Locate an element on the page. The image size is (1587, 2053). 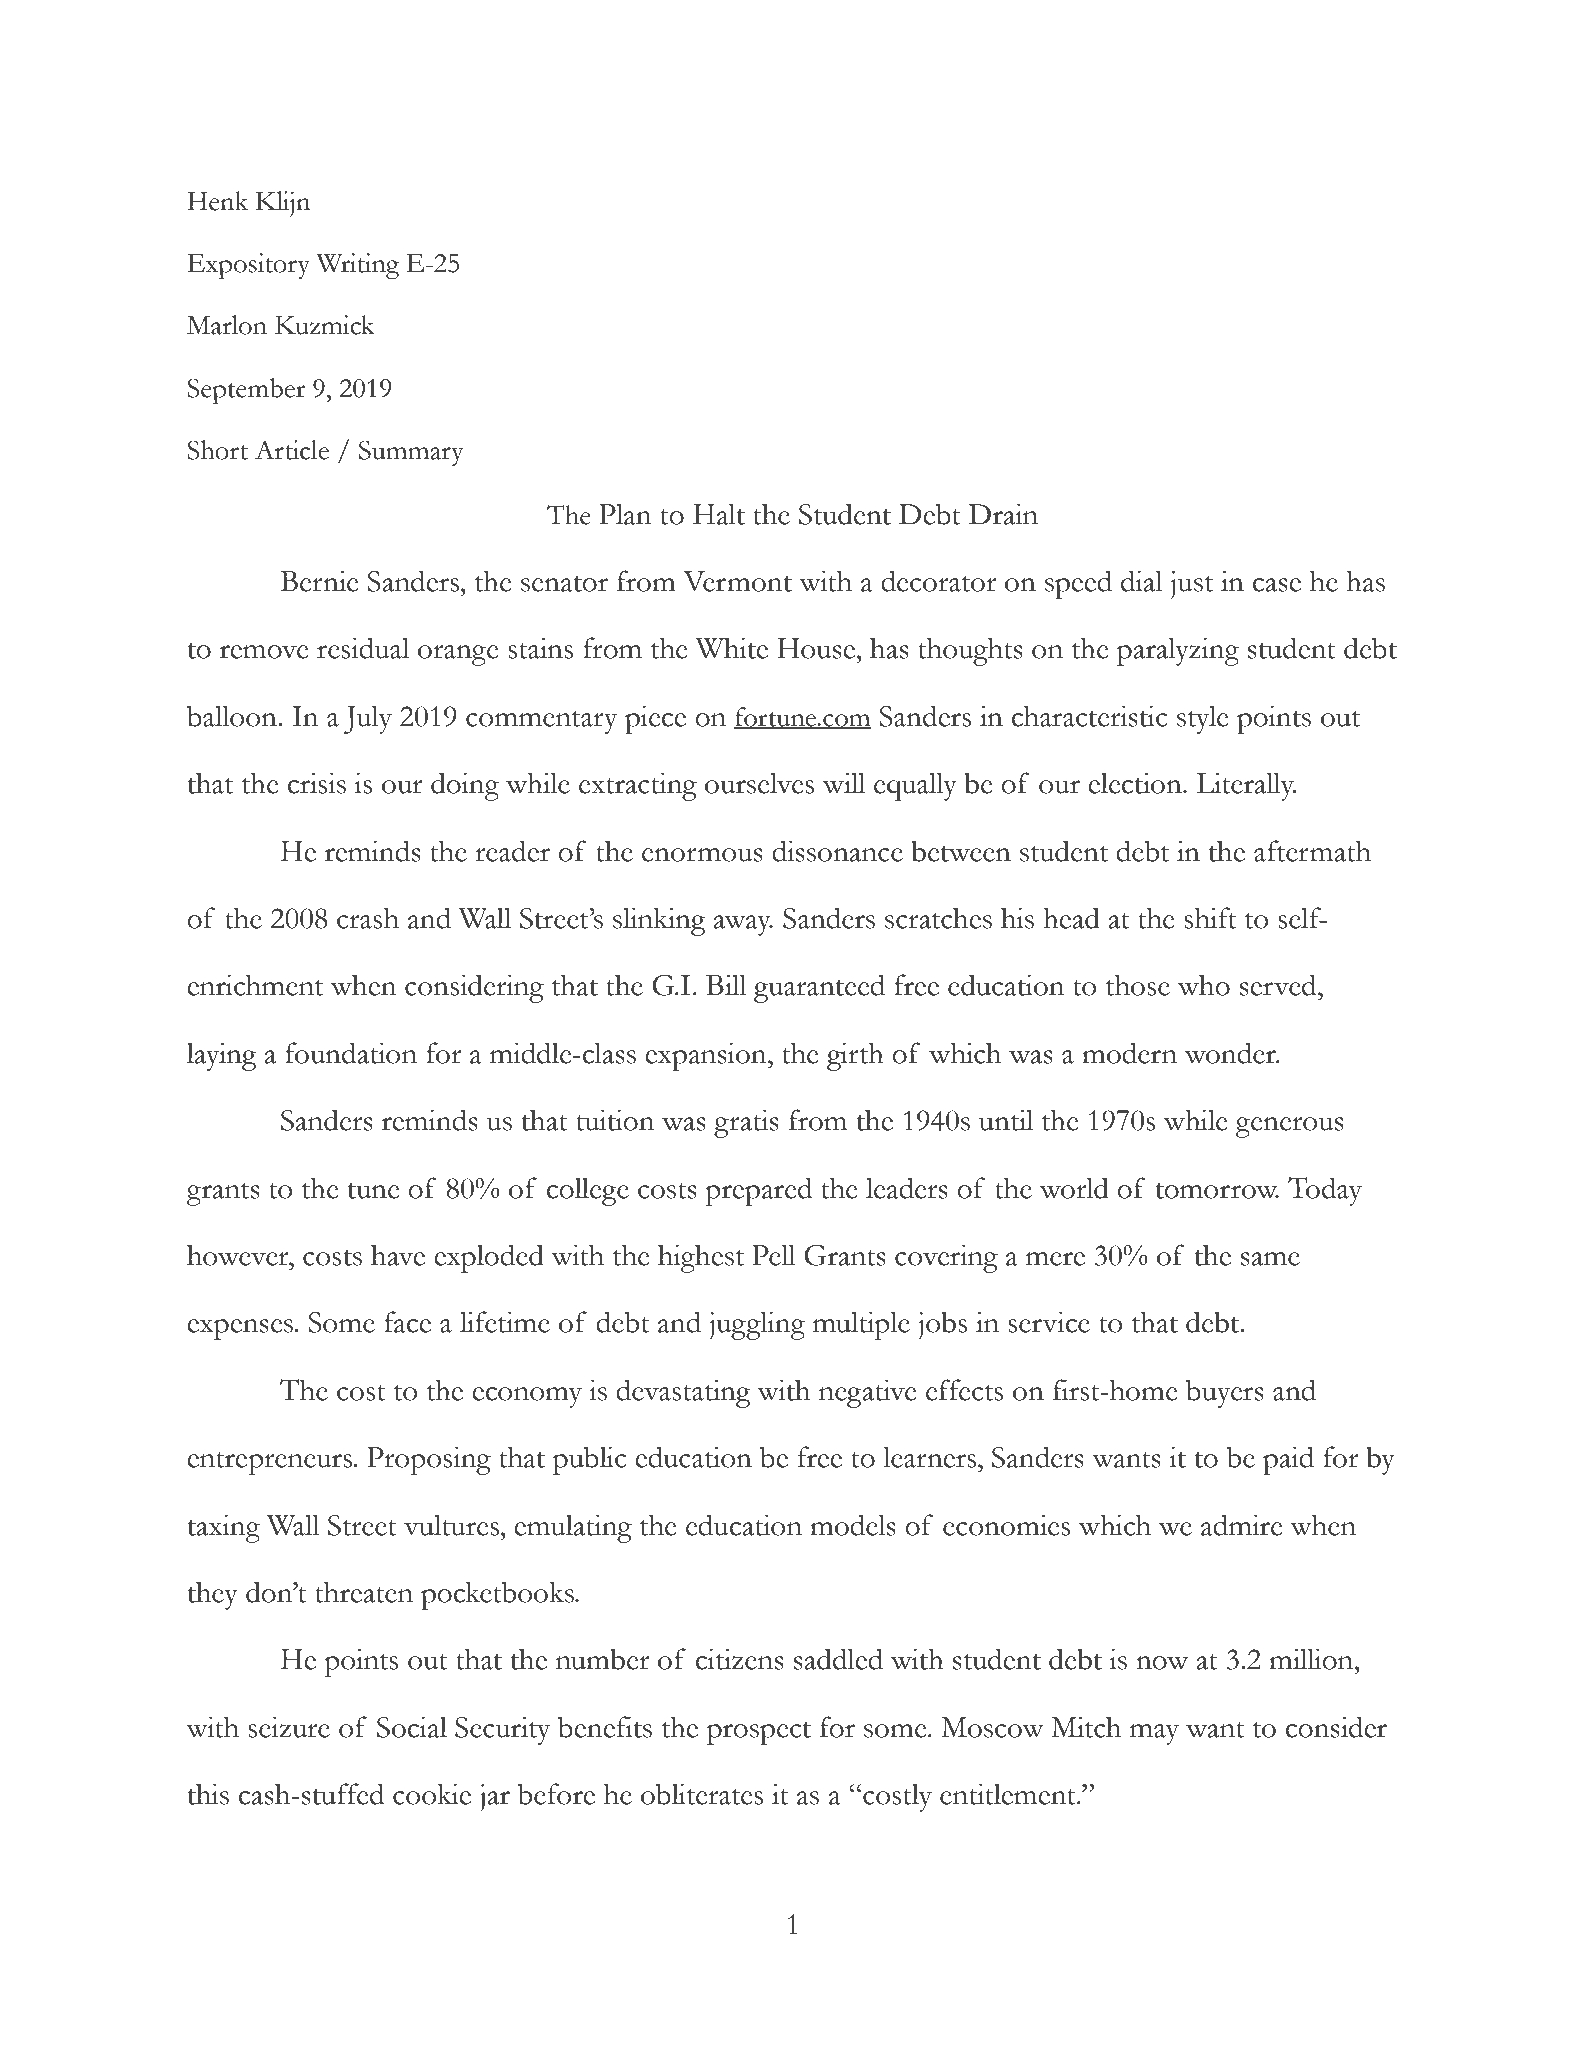
Bill is located at coordinates (726, 984).
